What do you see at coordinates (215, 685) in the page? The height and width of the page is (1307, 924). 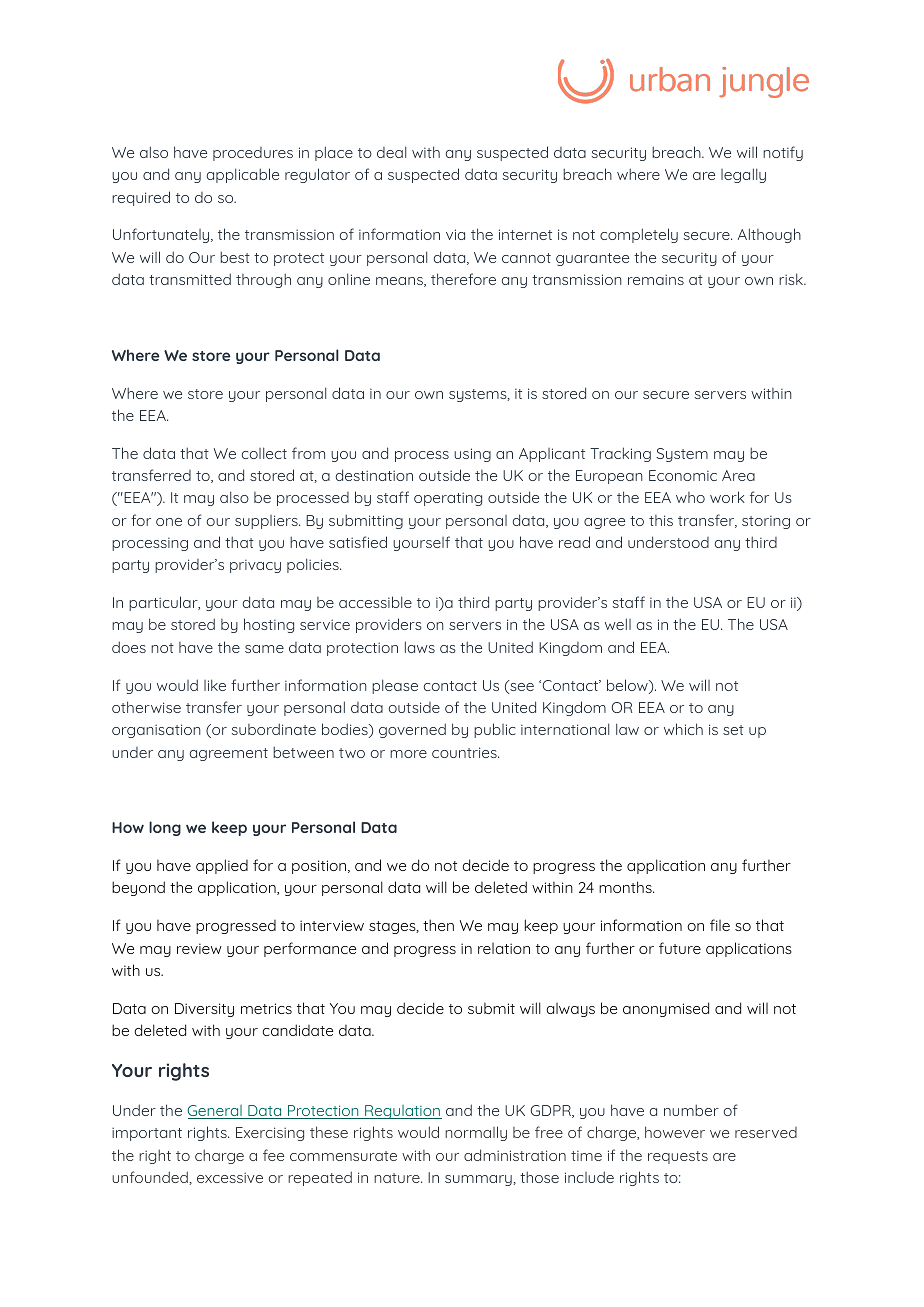 I see `like` at bounding box center [215, 685].
